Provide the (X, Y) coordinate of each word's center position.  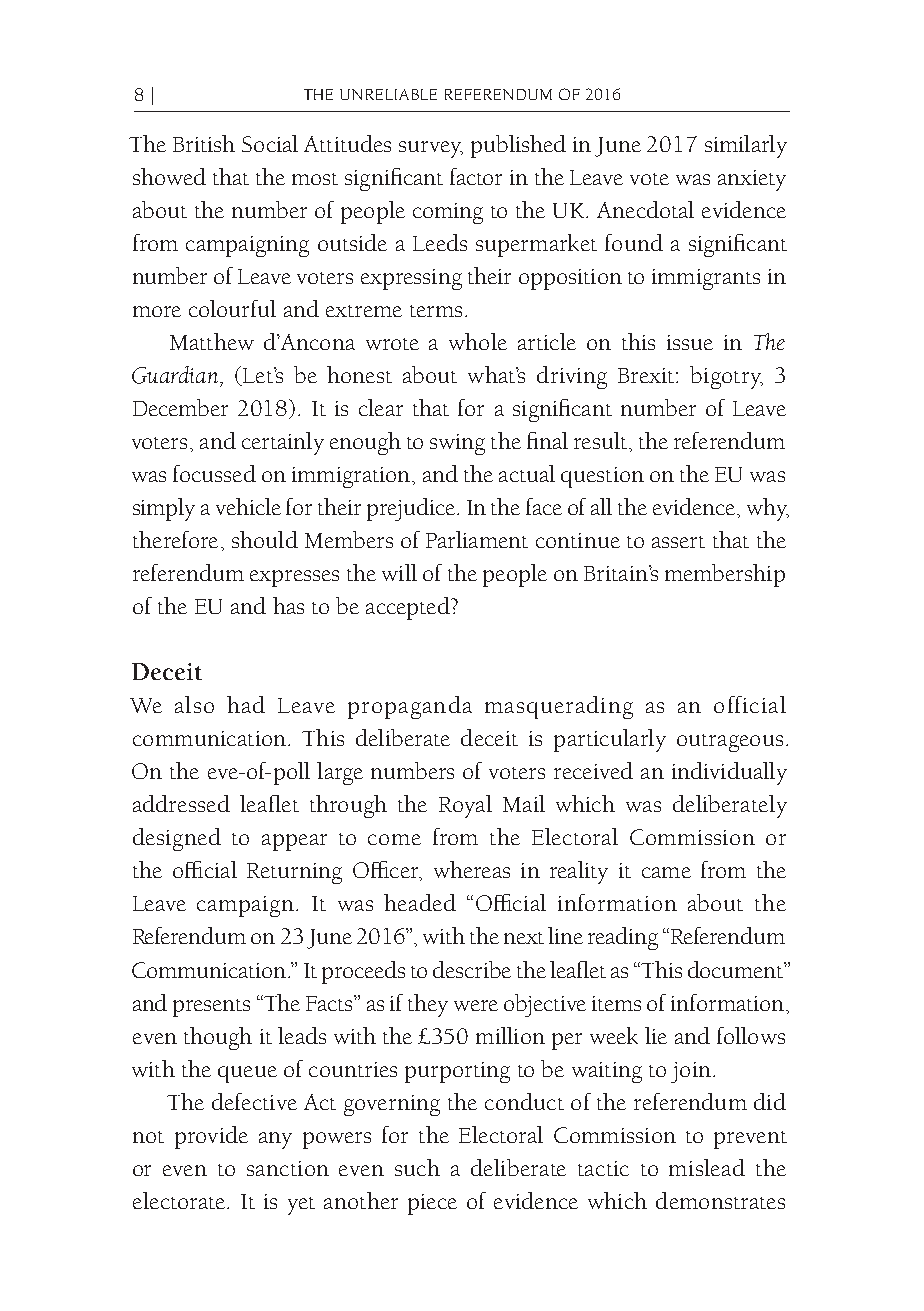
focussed (214, 473)
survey (431, 149)
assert (678, 542)
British (204, 143)
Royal (465, 806)
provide (211, 1137)
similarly (746, 146)
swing (457, 444)
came (666, 872)
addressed (181, 803)
